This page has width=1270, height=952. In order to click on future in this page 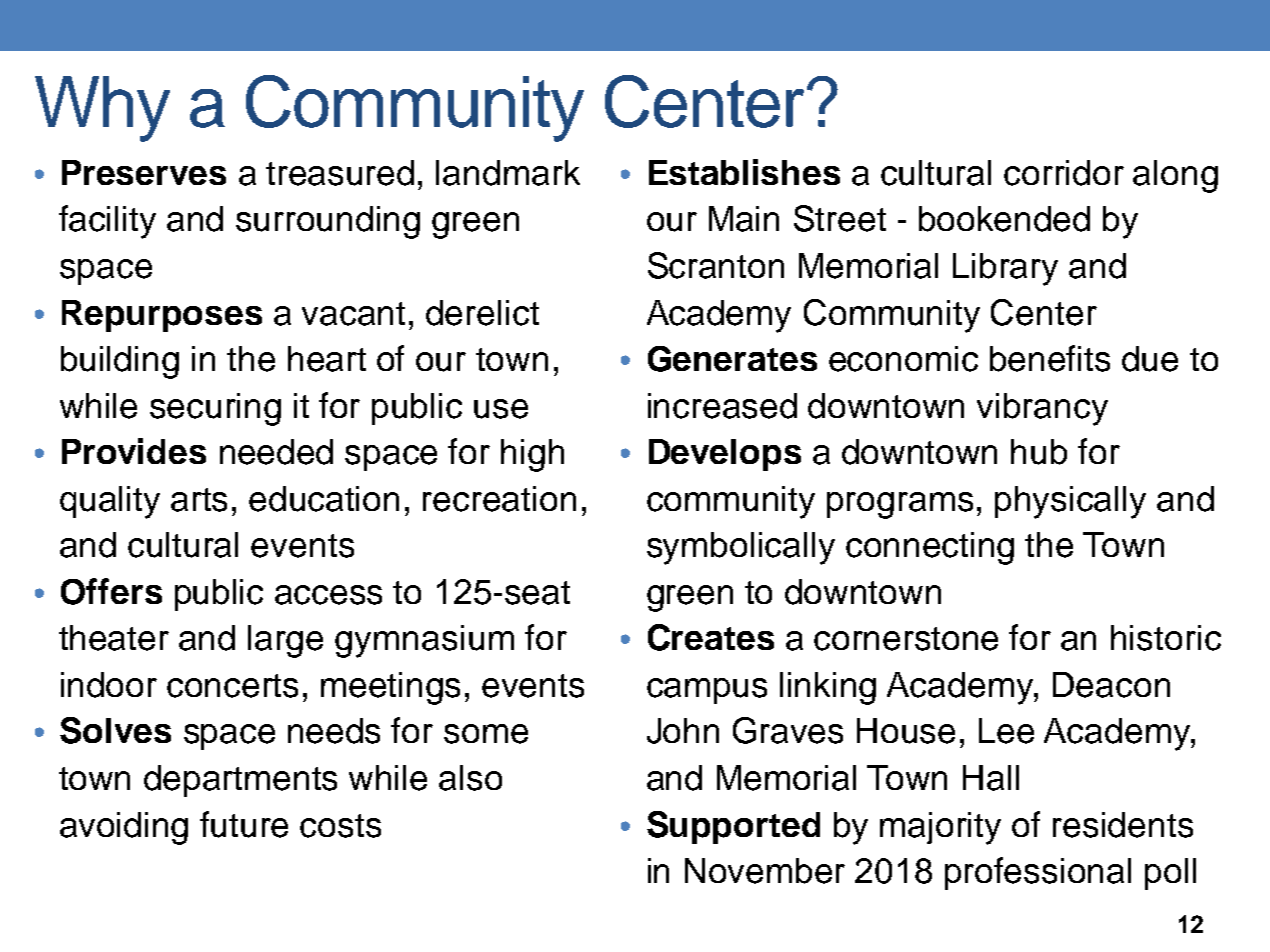, I will do `click(244, 824)`.
